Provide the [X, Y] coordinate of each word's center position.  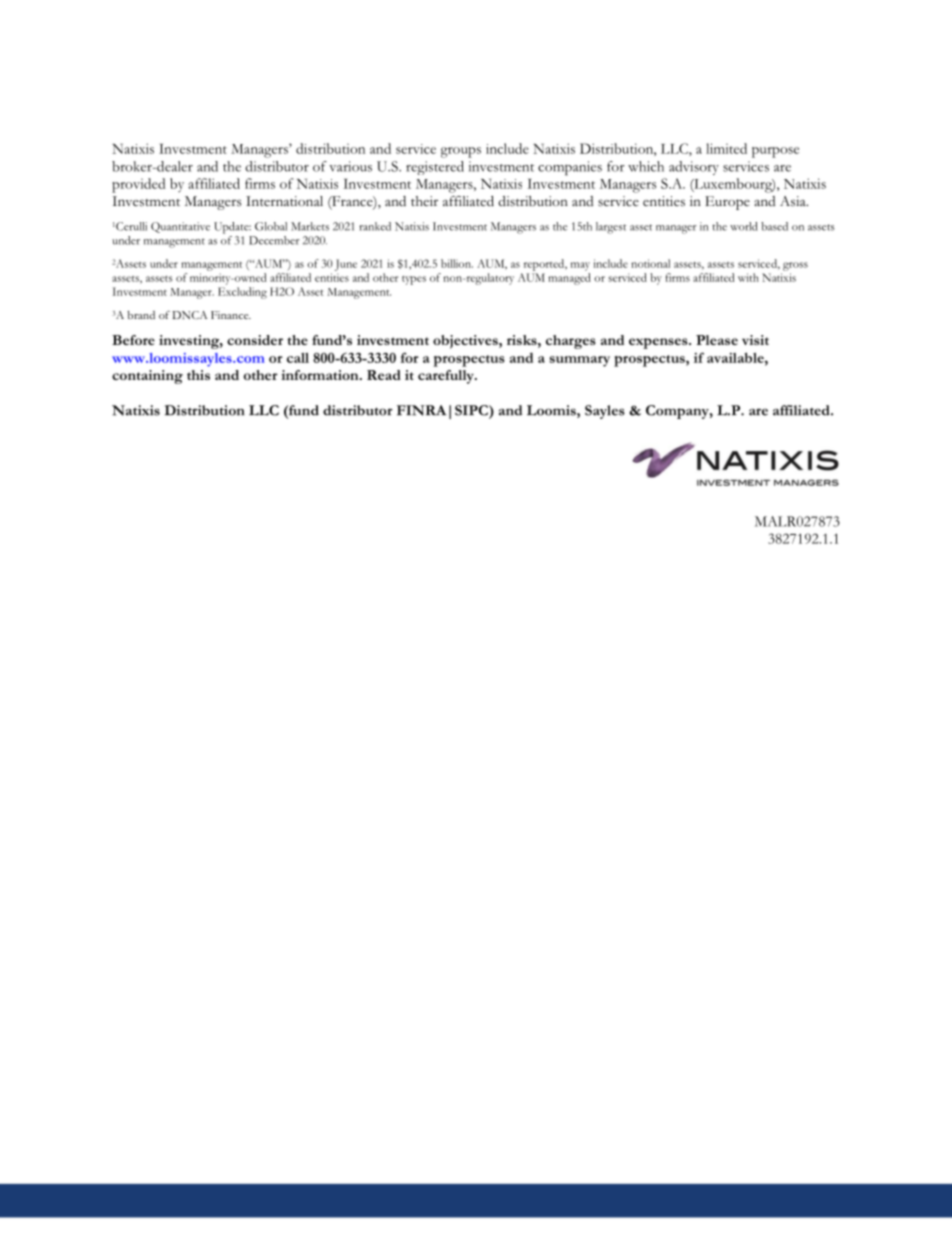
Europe [727, 203]
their [424, 201]
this [198, 375]
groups [461, 152]
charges [571, 342]
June [346, 265]
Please [717, 340]
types [414, 280]
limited [726, 148]
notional [650, 263]
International [284, 201]
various [350, 166]
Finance [231, 315]
